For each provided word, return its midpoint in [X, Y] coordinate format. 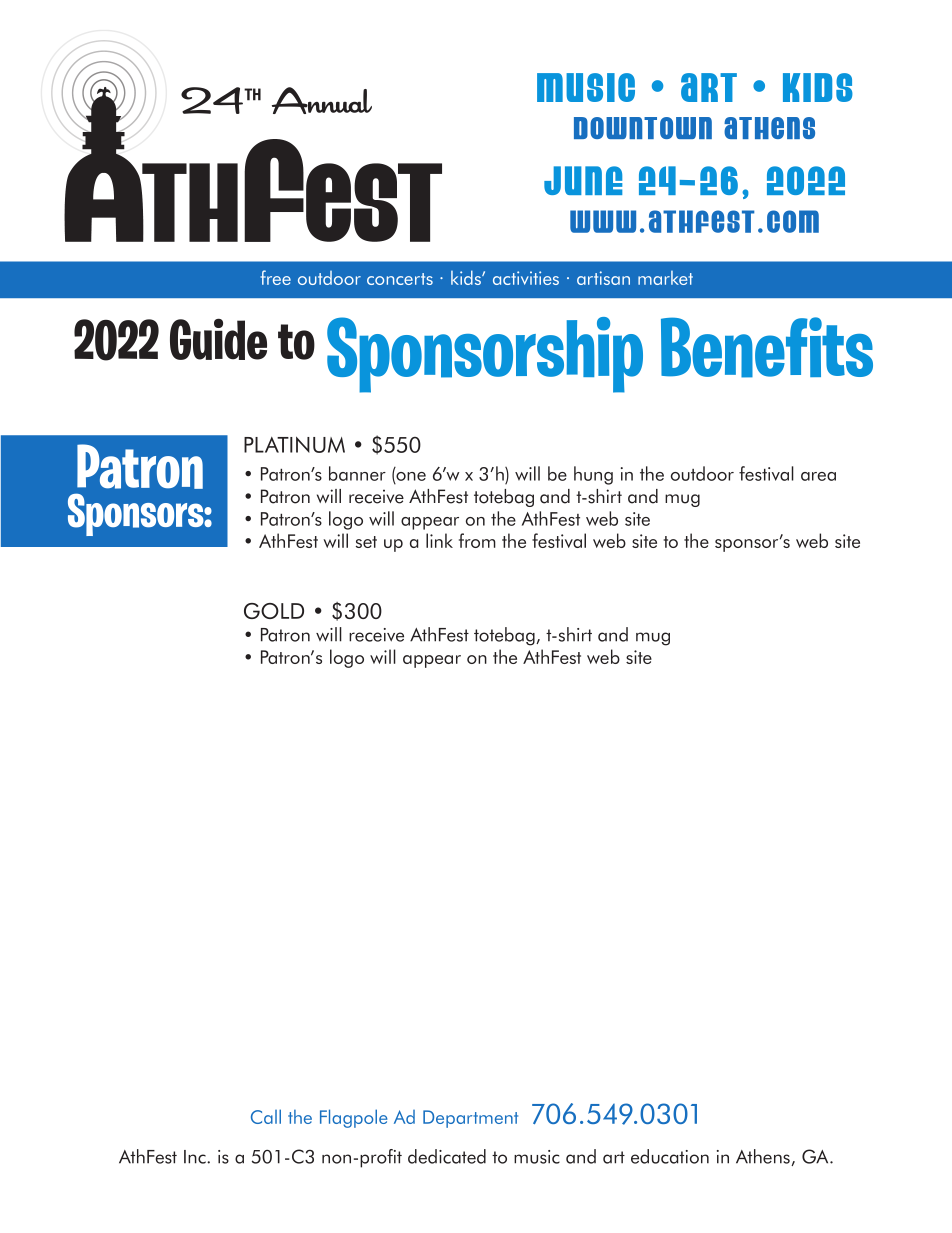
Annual [322, 100]
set [366, 542]
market [665, 278]
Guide [218, 339]
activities [526, 278]
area [818, 476]
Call [266, 1116]
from [477, 540]
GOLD [274, 611]
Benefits [767, 347]
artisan [603, 278]
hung [593, 475]
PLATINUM [294, 444]
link [439, 540]
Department [470, 1119]
